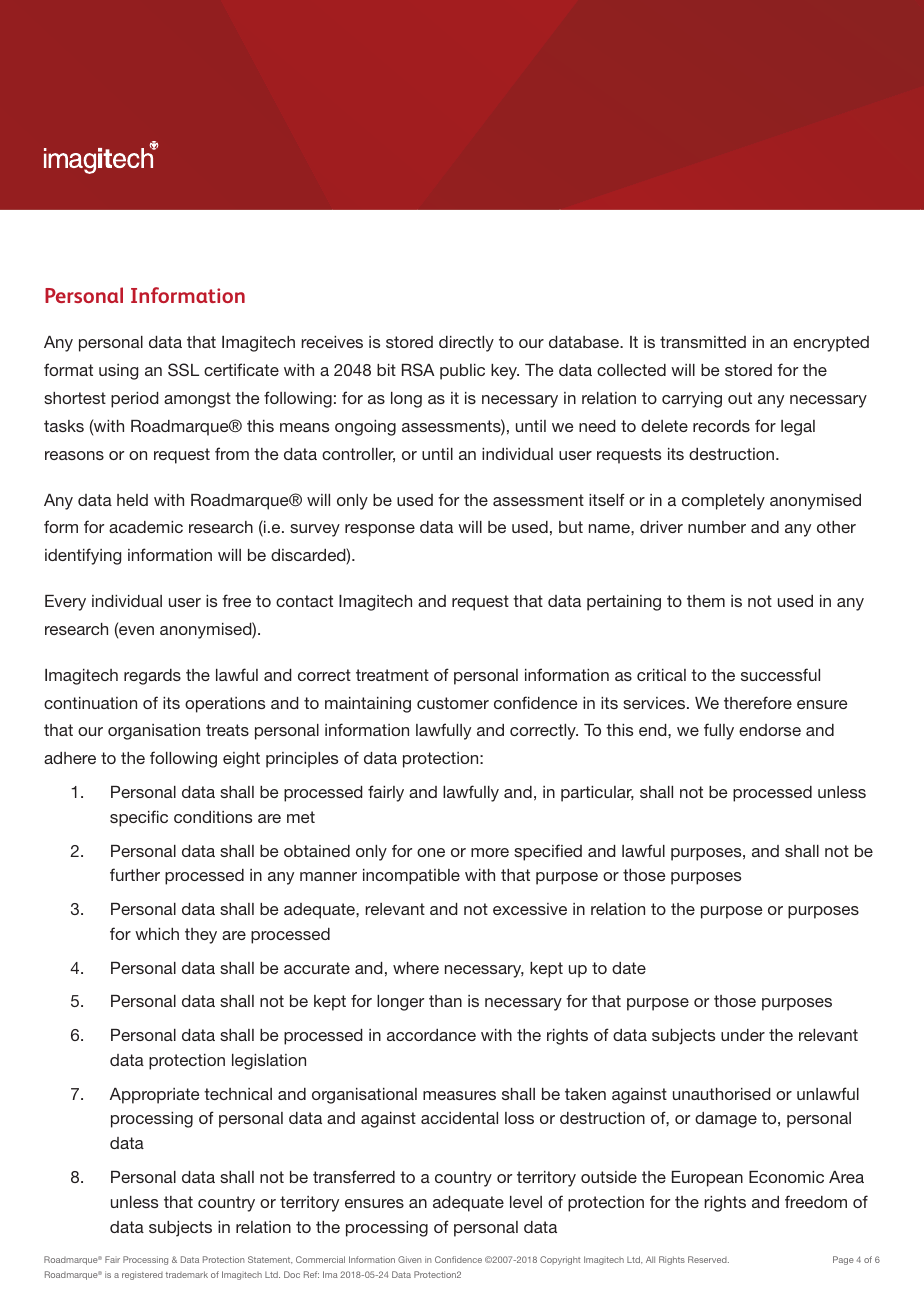 The image size is (924, 1308). I want to click on endorse, so click(770, 730).
